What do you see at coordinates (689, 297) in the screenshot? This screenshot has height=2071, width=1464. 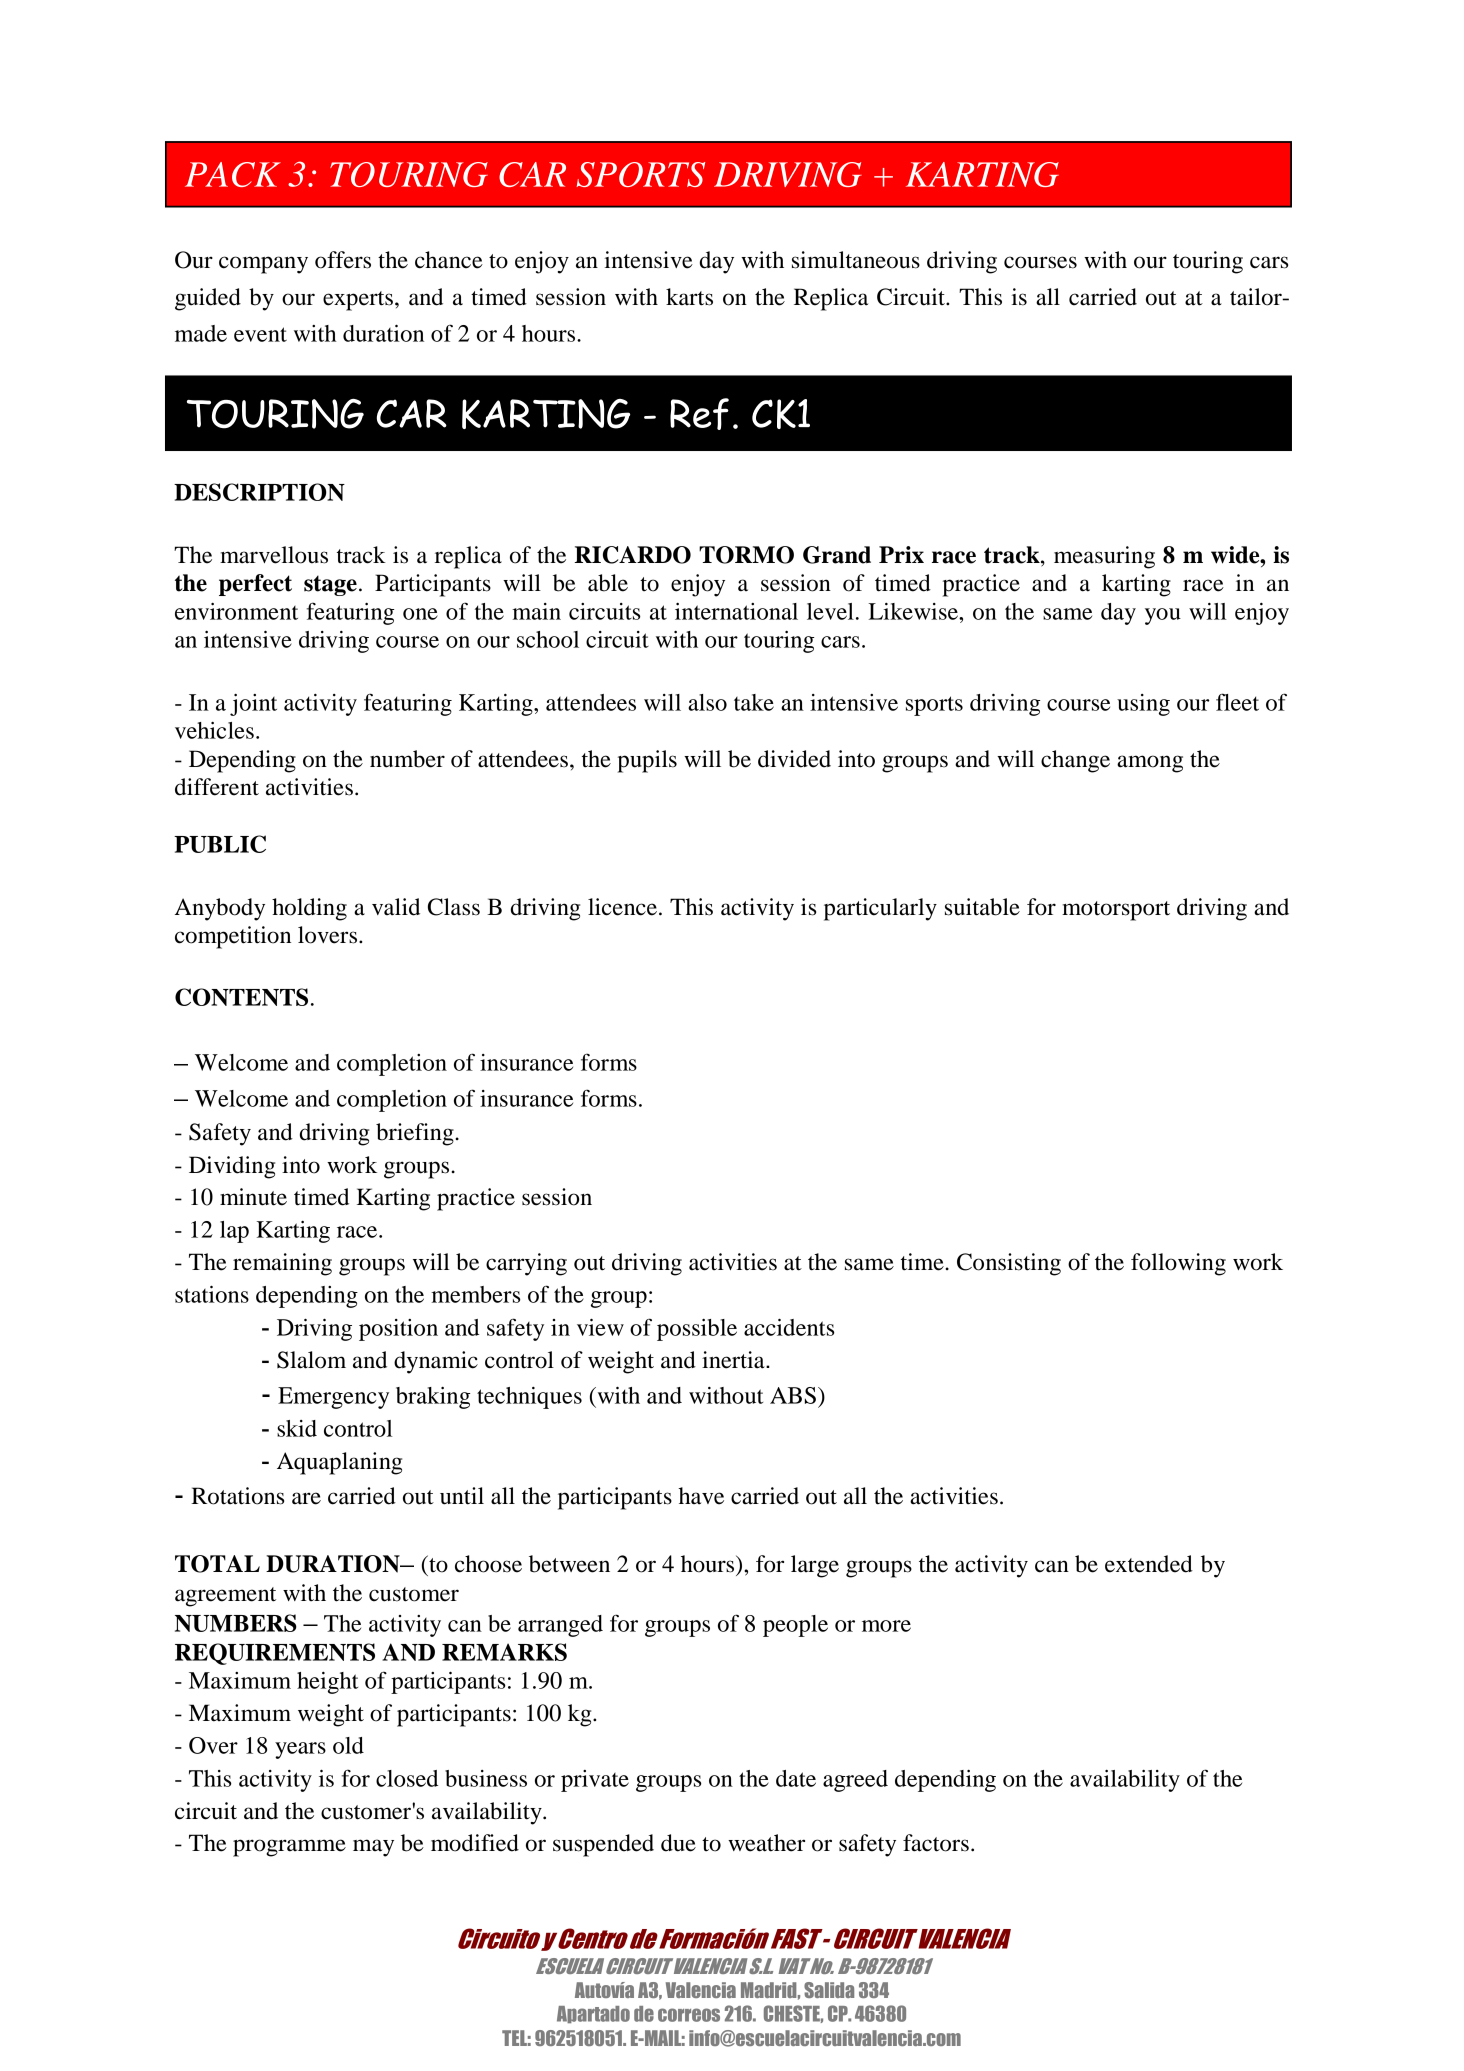 I see `karts` at bounding box center [689, 297].
